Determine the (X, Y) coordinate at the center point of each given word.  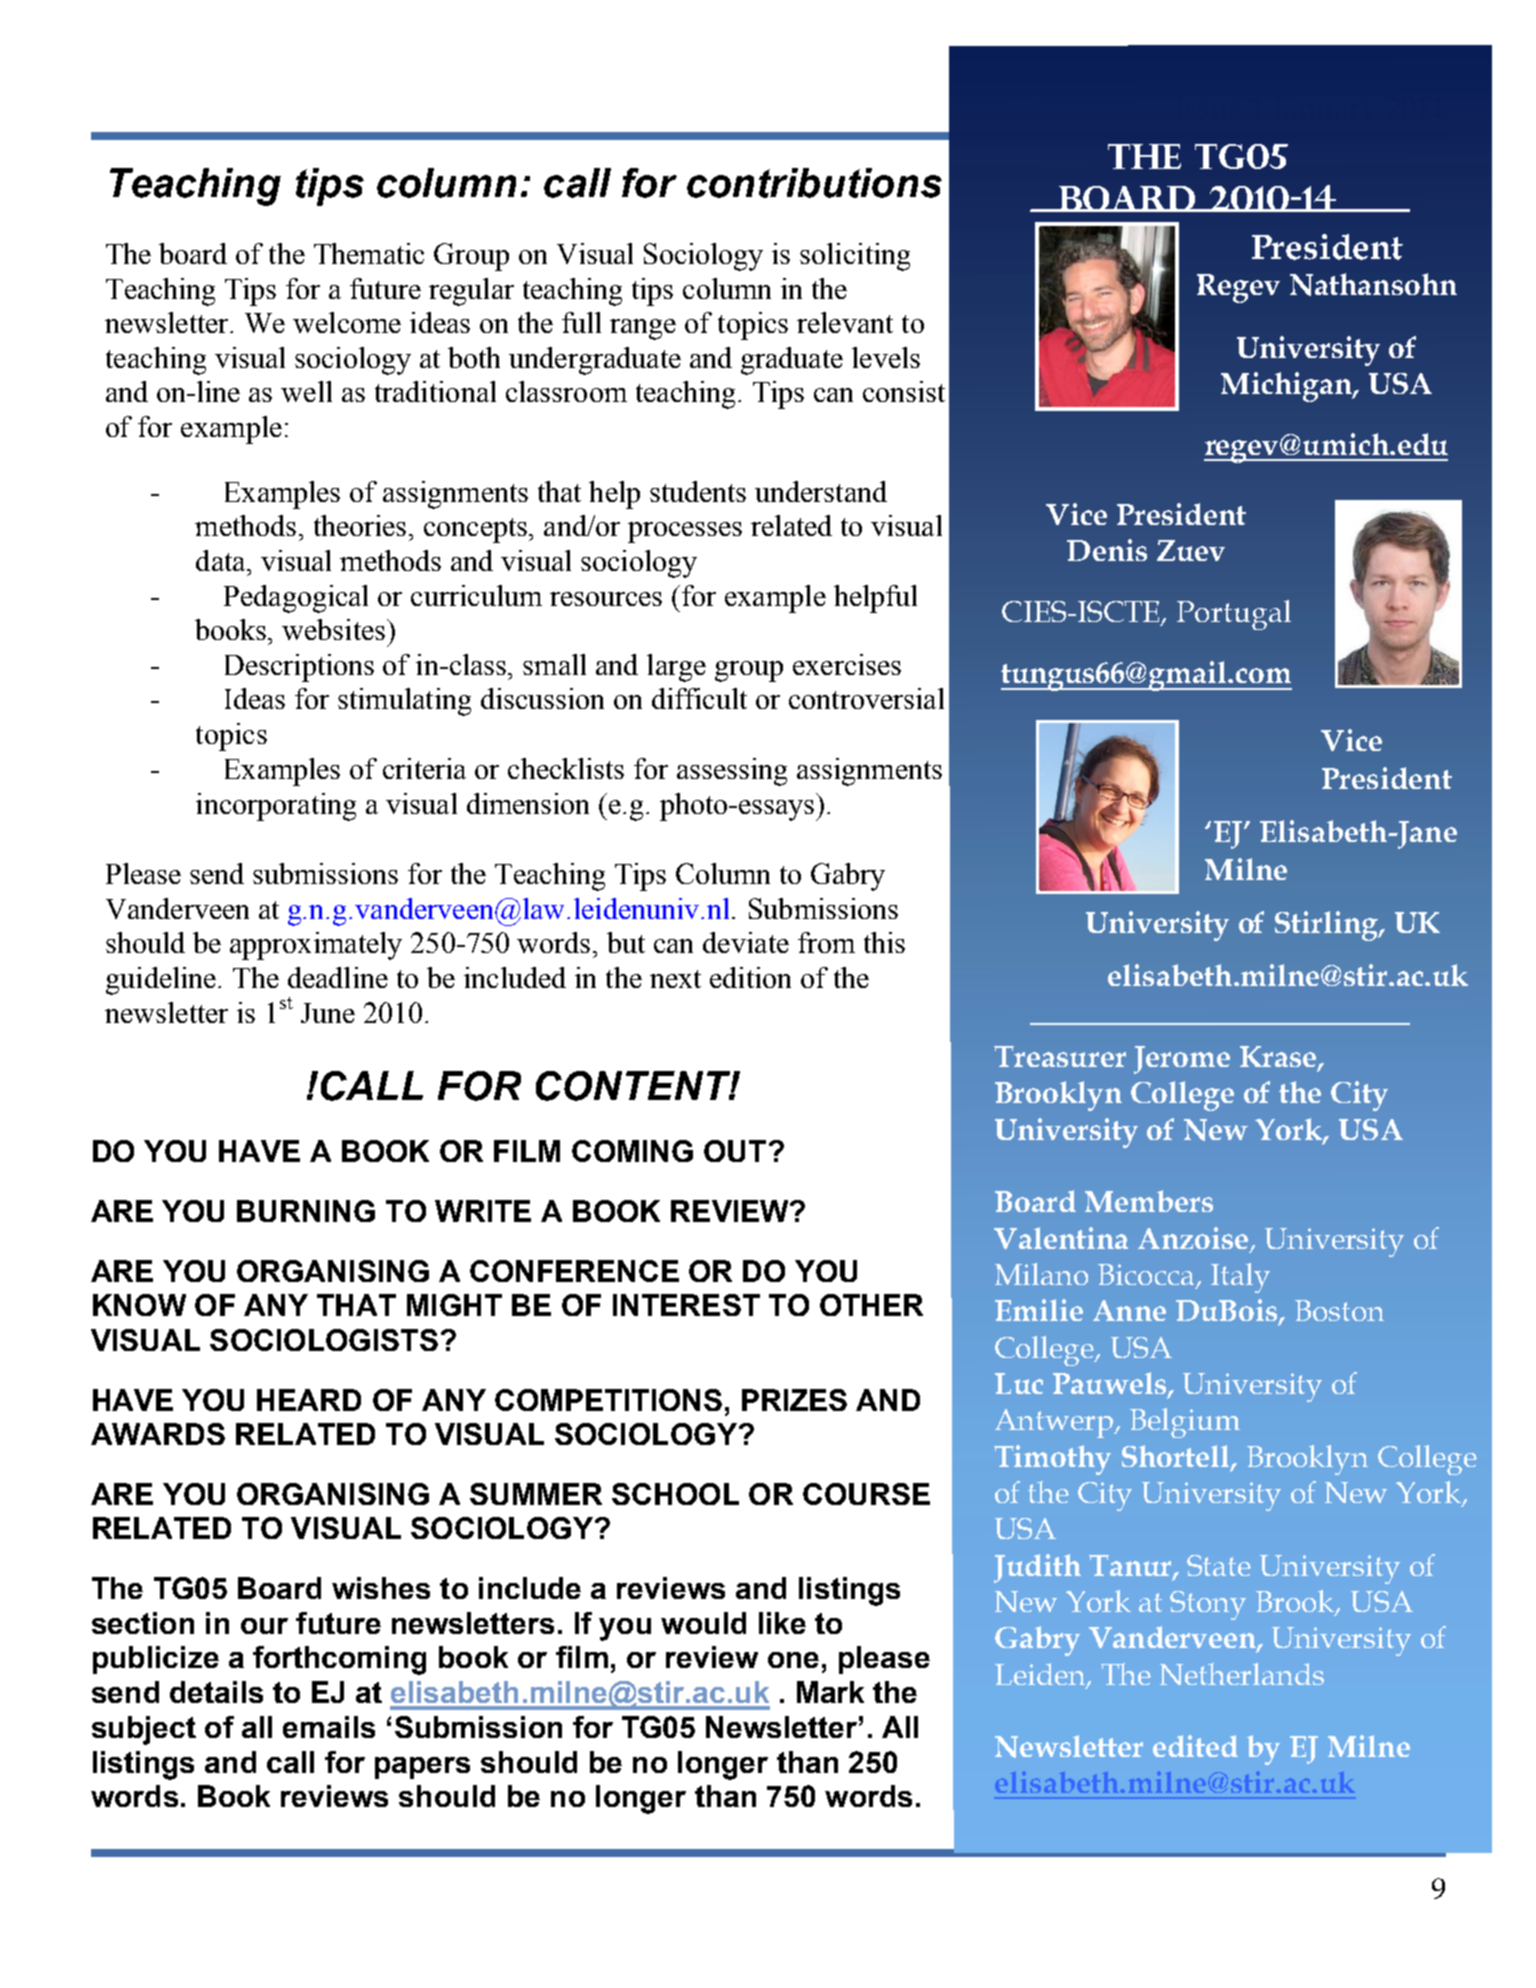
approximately (316, 946)
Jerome (1182, 1060)
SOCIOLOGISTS (324, 1340)
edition (750, 977)
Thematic (369, 253)
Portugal (1234, 615)
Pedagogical (296, 599)
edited (1195, 1746)
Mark (830, 1692)
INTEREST (686, 1305)
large (676, 668)
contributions (814, 183)
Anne (1129, 1310)
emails (329, 1727)
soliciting (855, 257)
